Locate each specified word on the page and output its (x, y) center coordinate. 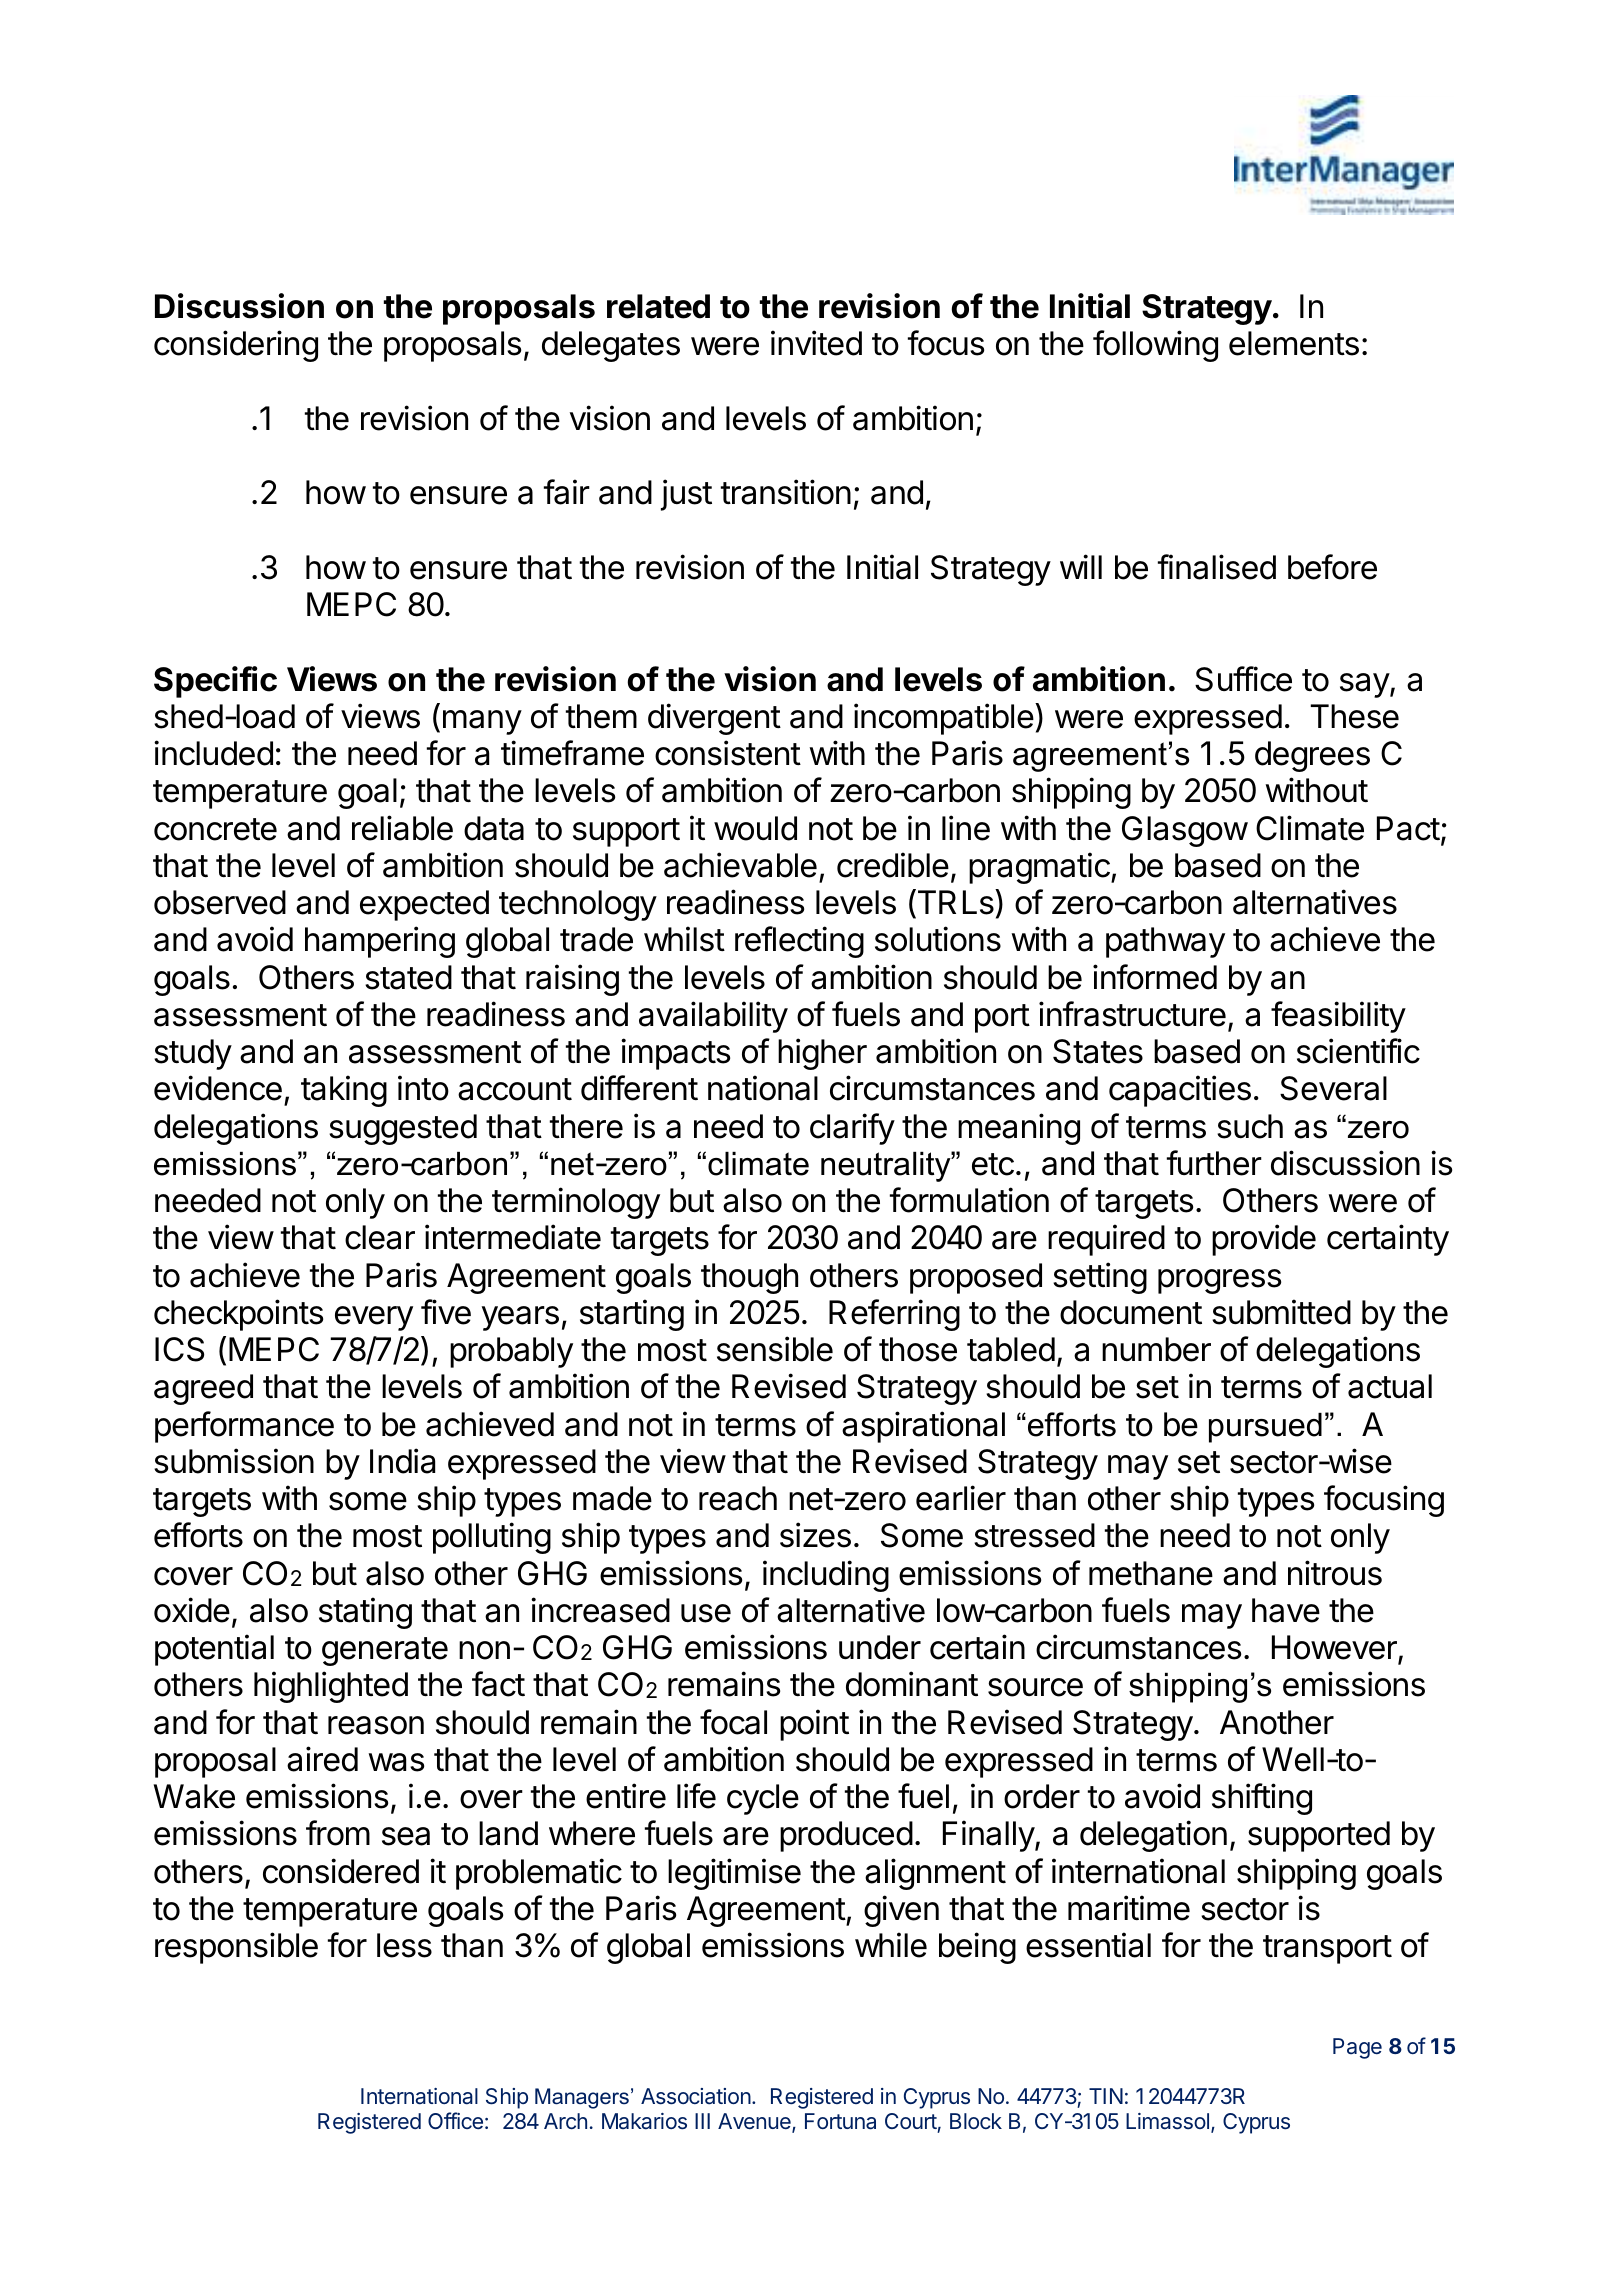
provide (1264, 1240)
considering (236, 346)
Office (455, 2120)
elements (1294, 343)
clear (380, 1237)
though (749, 1278)
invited (816, 343)
